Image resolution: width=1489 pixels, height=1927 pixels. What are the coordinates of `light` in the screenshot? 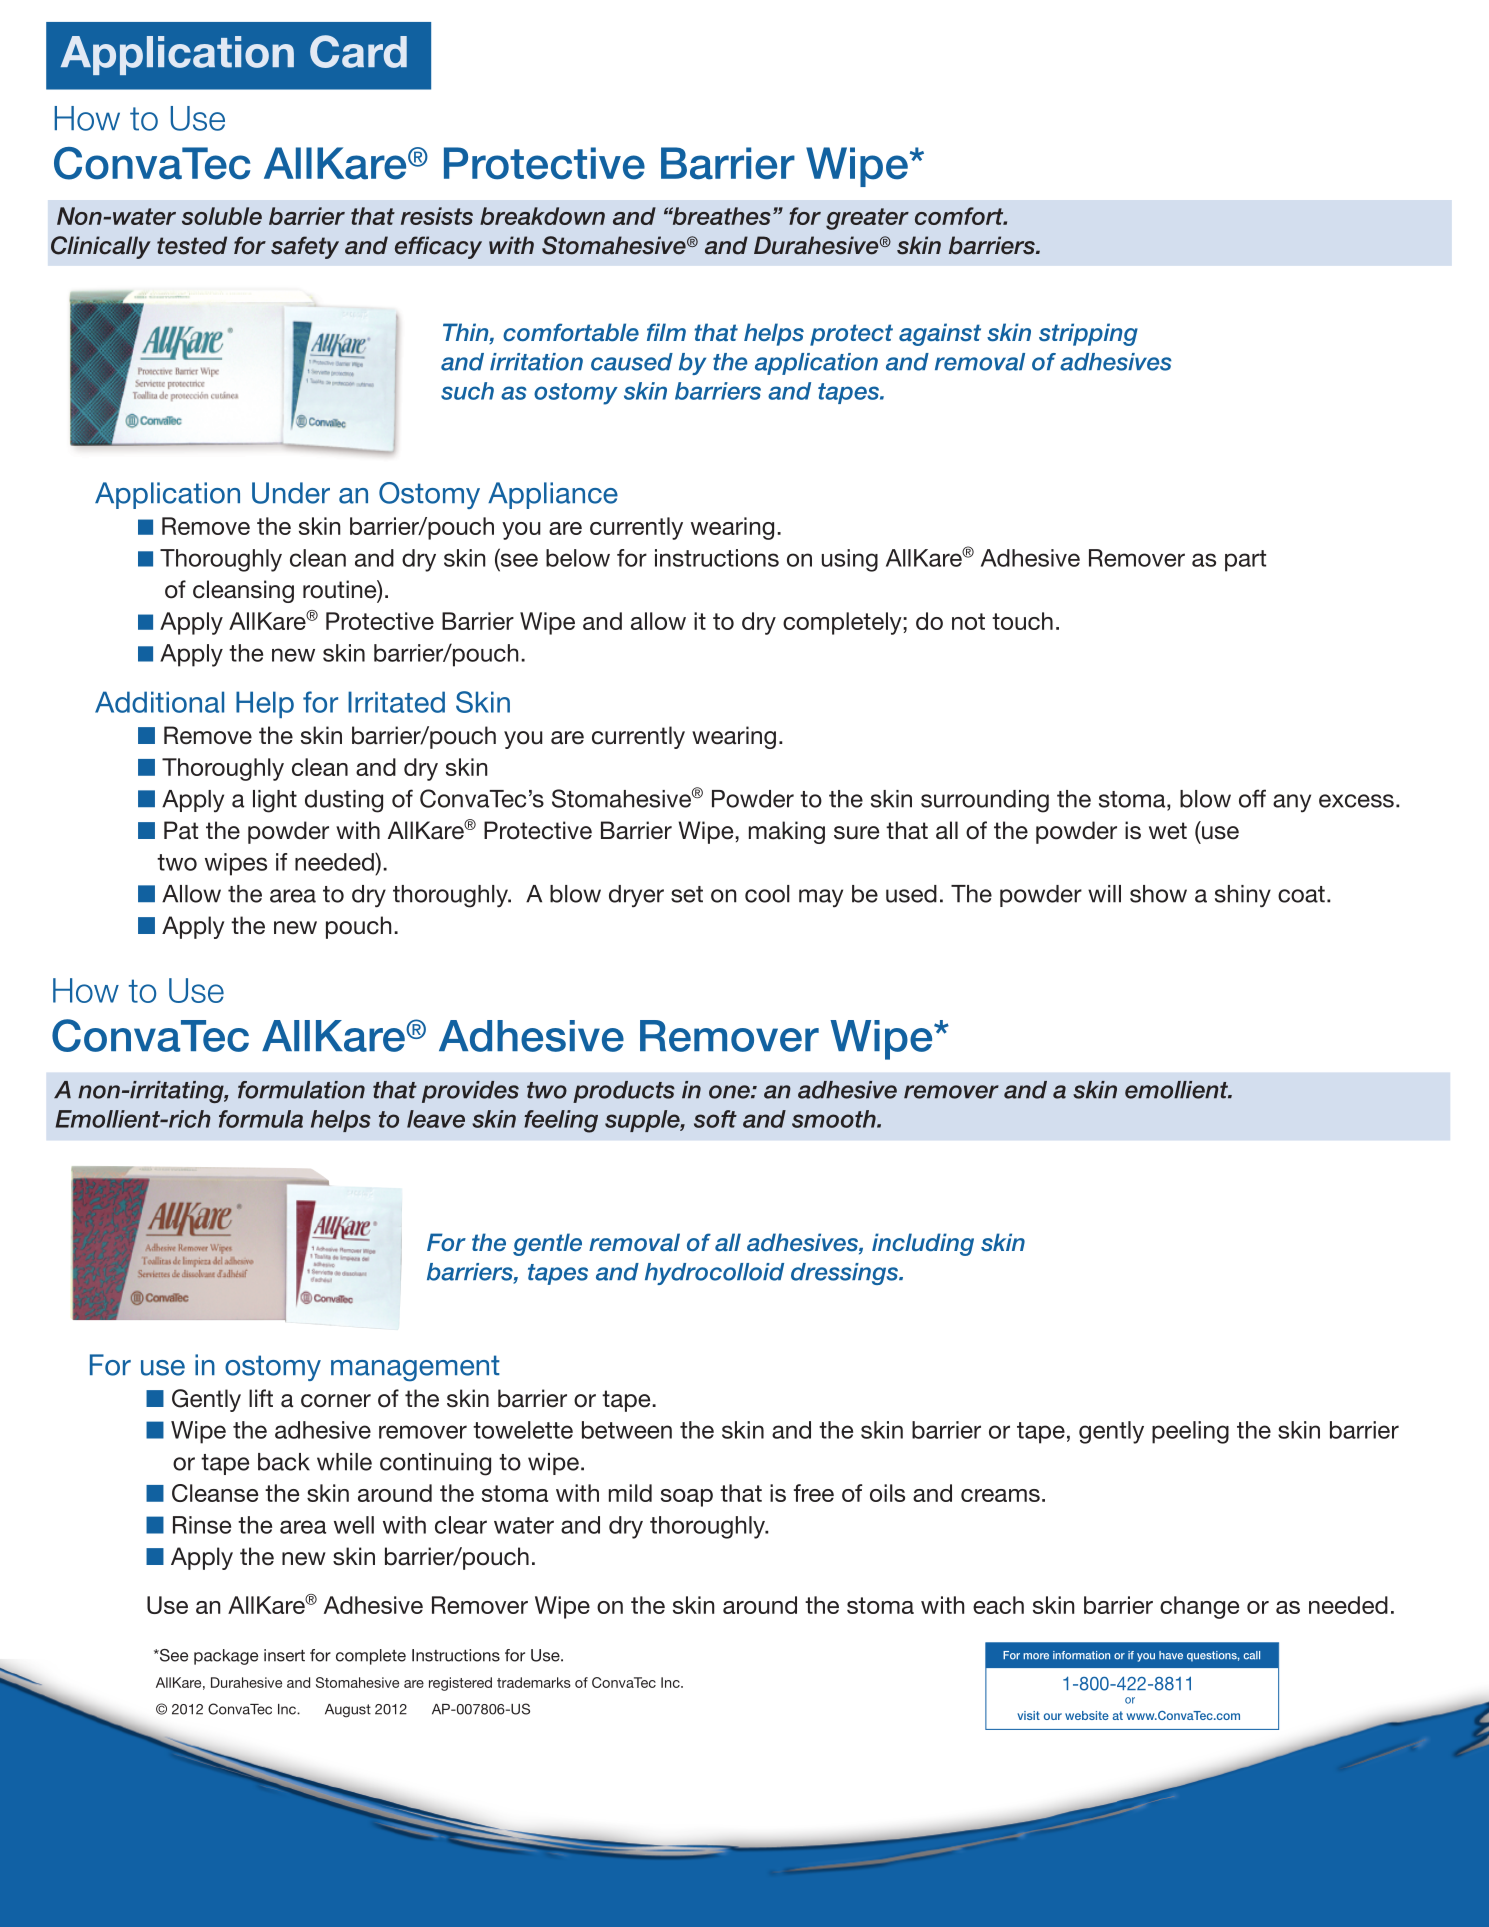 It's located at (275, 801).
